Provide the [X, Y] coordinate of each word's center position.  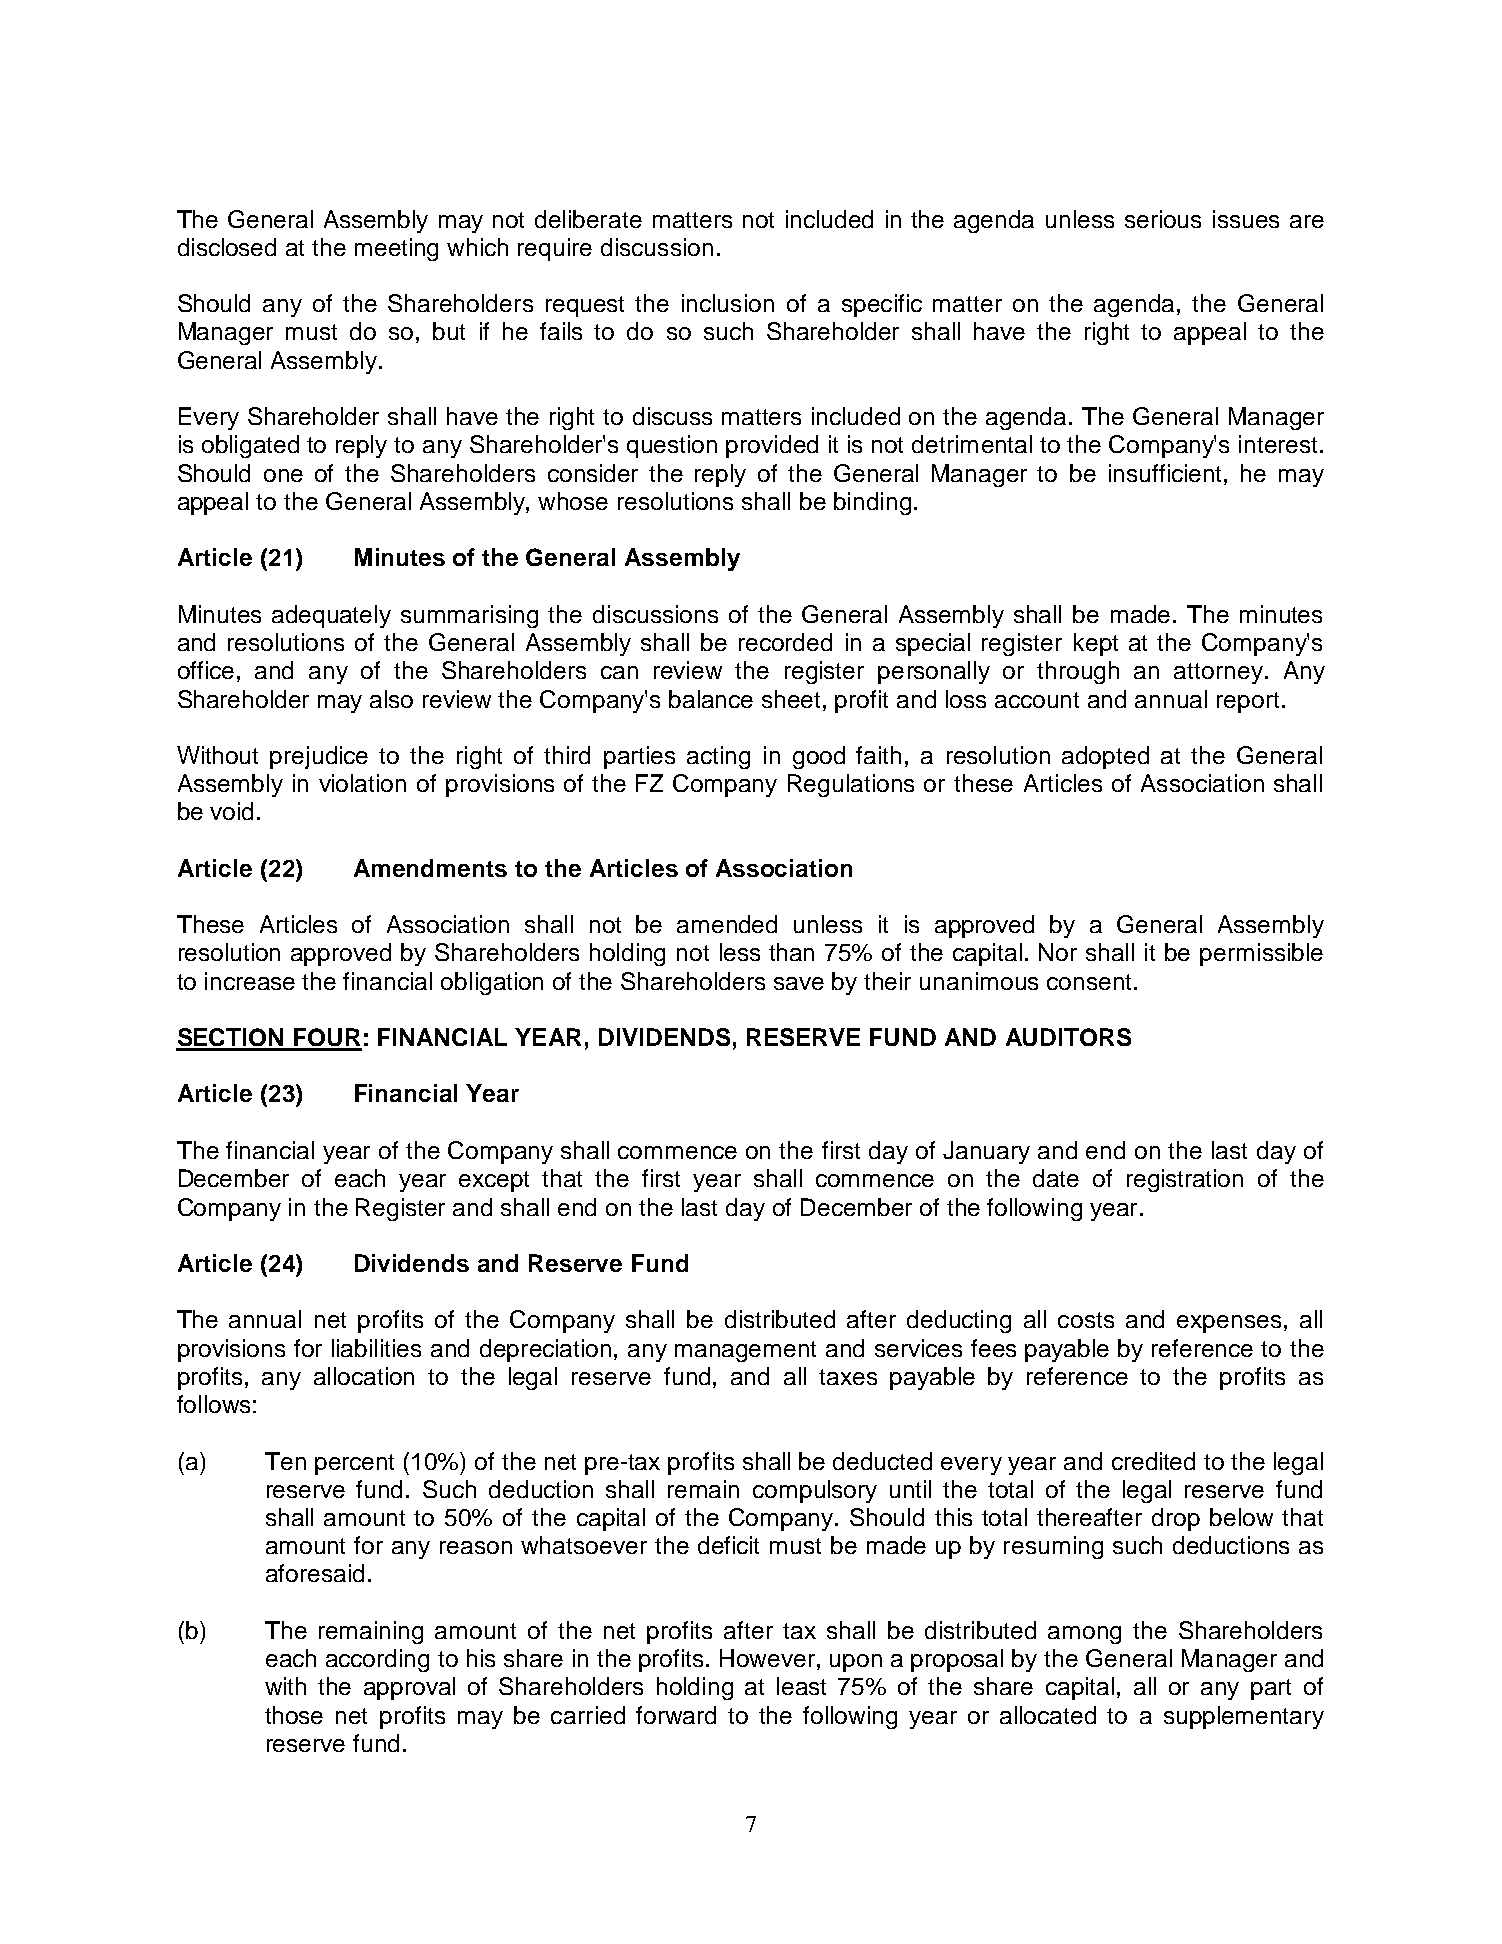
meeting [396, 249]
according [377, 1660]
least [801, 1686]
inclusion [728, 303]
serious [1163, 219]
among [1084, 1635]
